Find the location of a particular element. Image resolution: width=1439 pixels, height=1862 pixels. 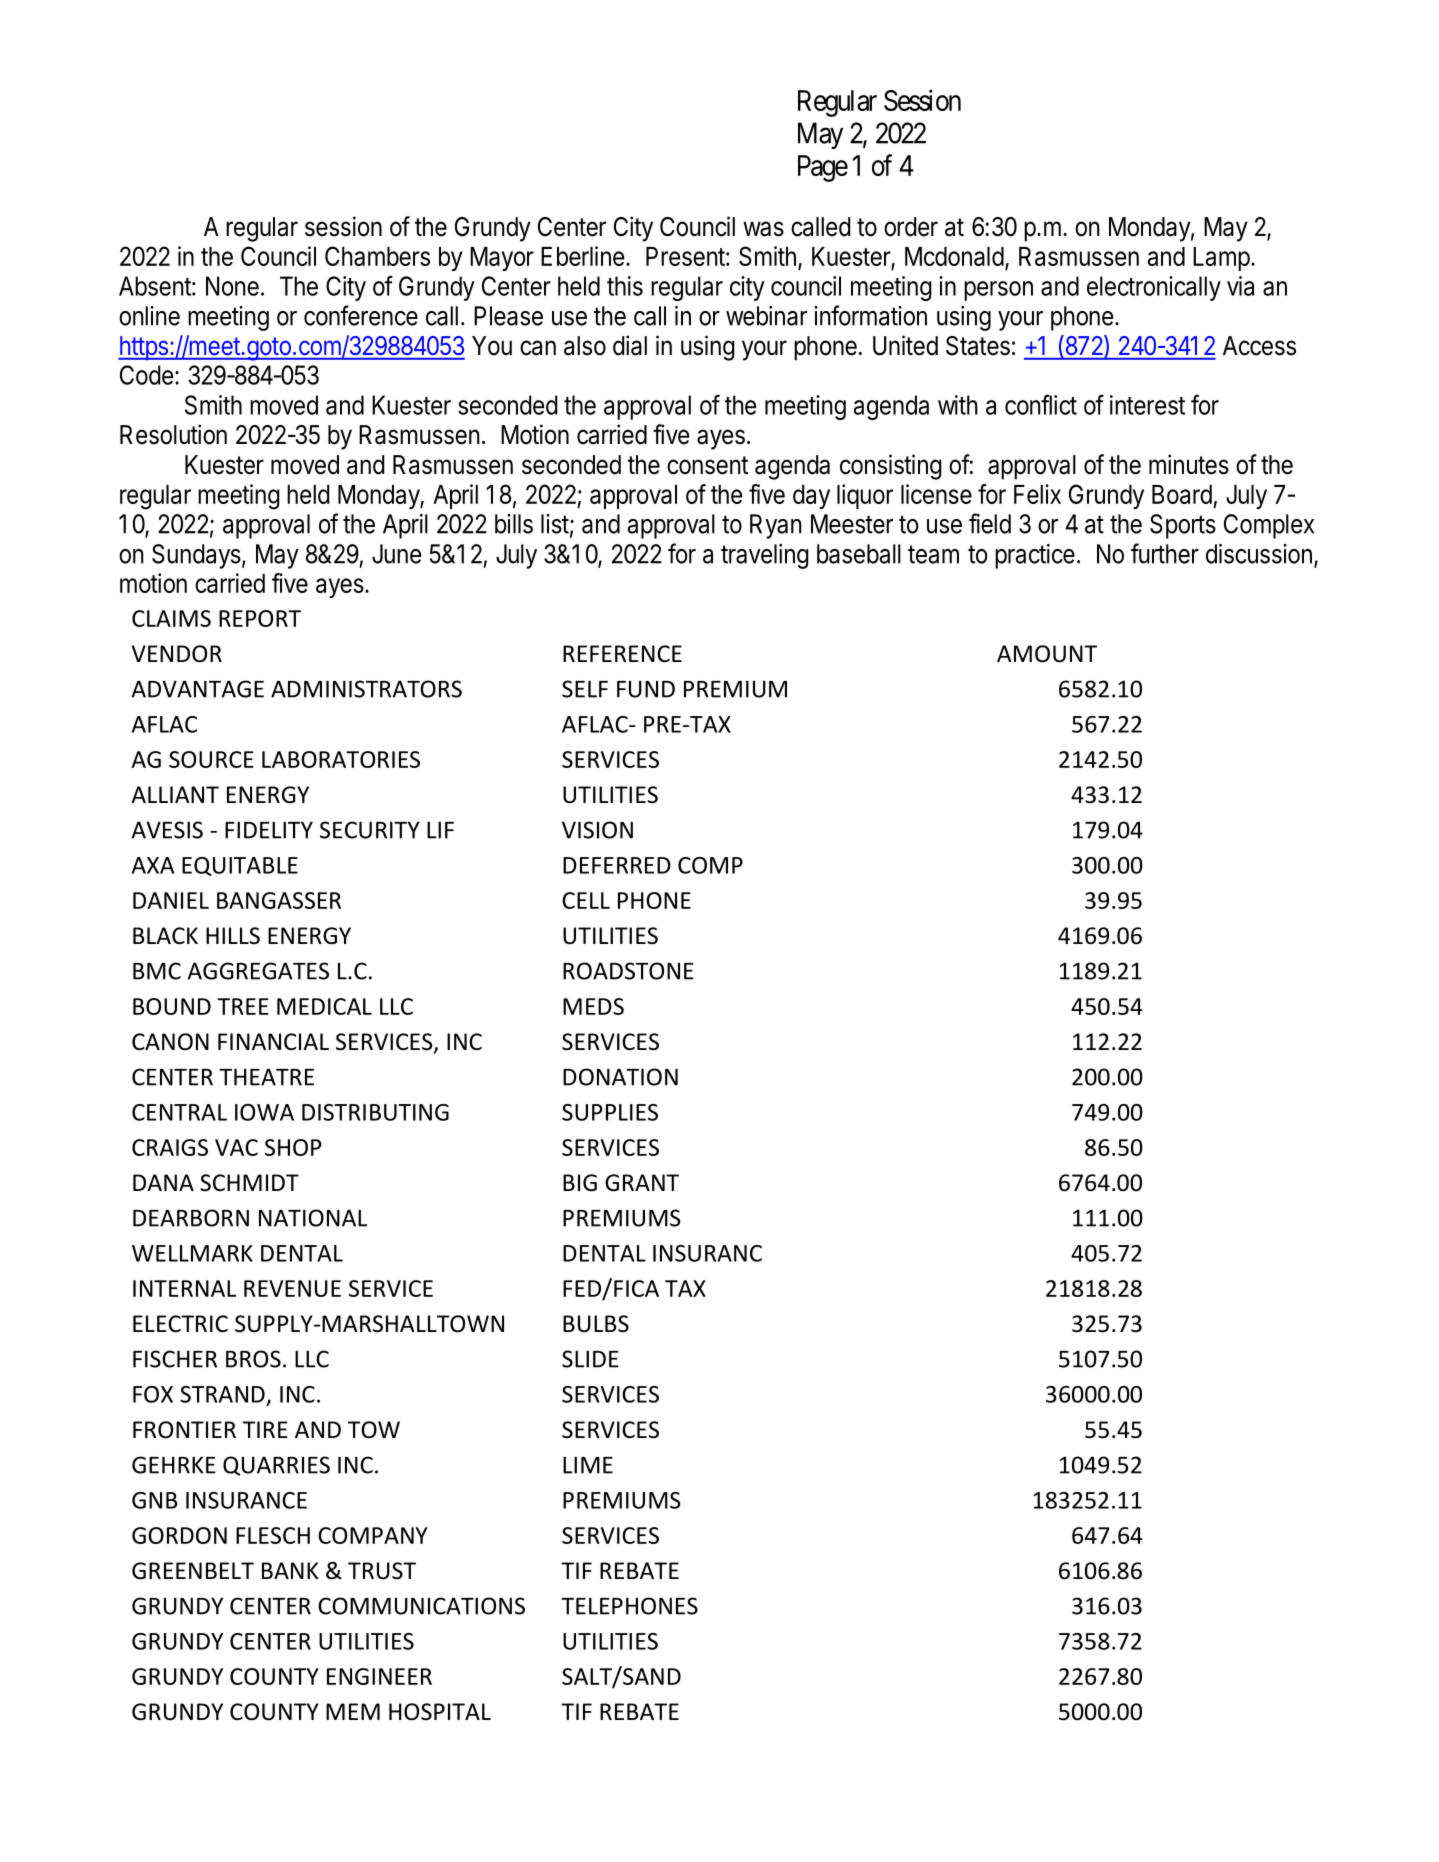

AGGREGATES is located at coordinates (258, 971).
